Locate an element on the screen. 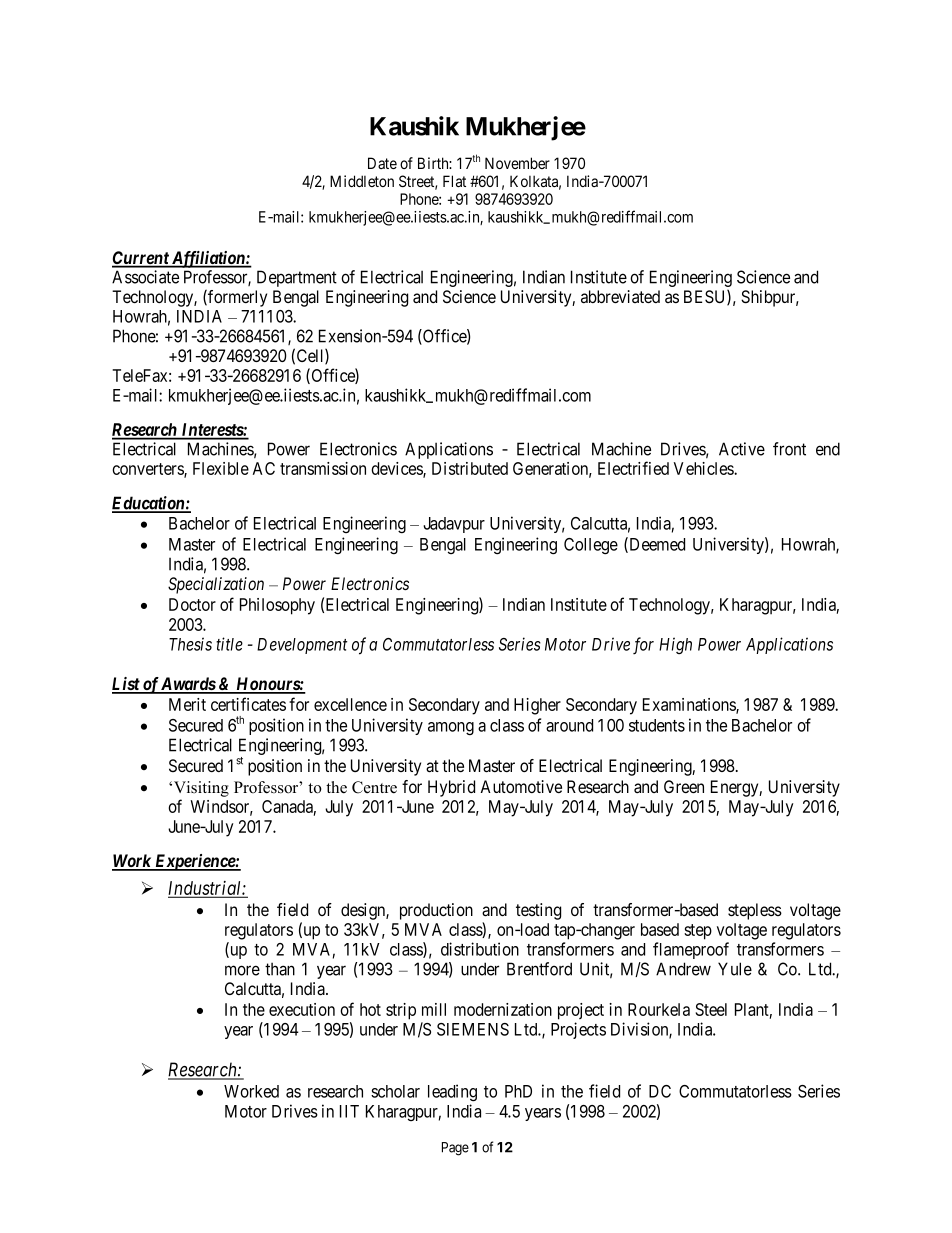 This screenshot has width=952, height=1233. Hybrid is located at coordinates (451, 788).
